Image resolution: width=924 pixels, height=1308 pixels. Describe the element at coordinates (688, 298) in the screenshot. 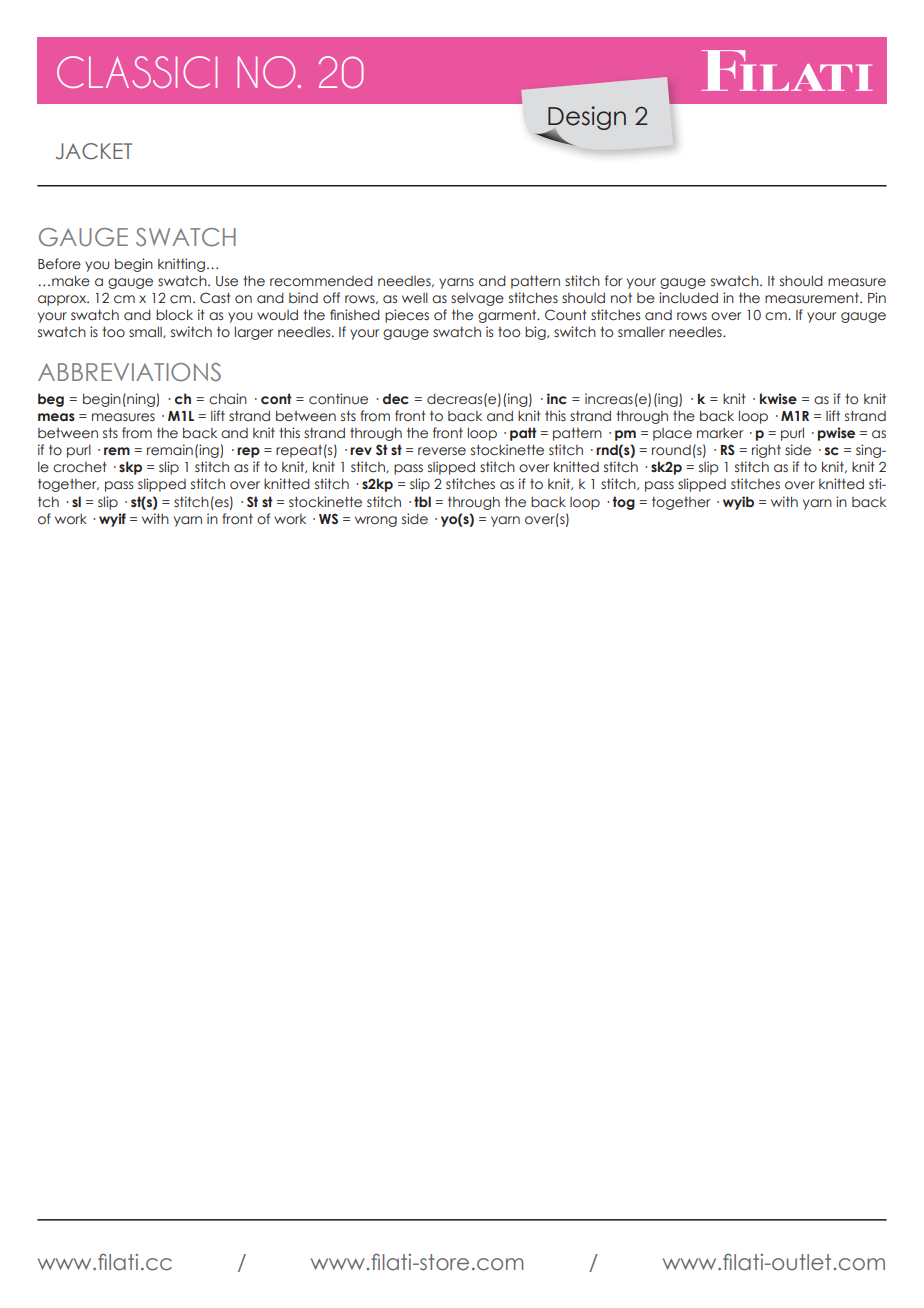

I see `included` at that location.
